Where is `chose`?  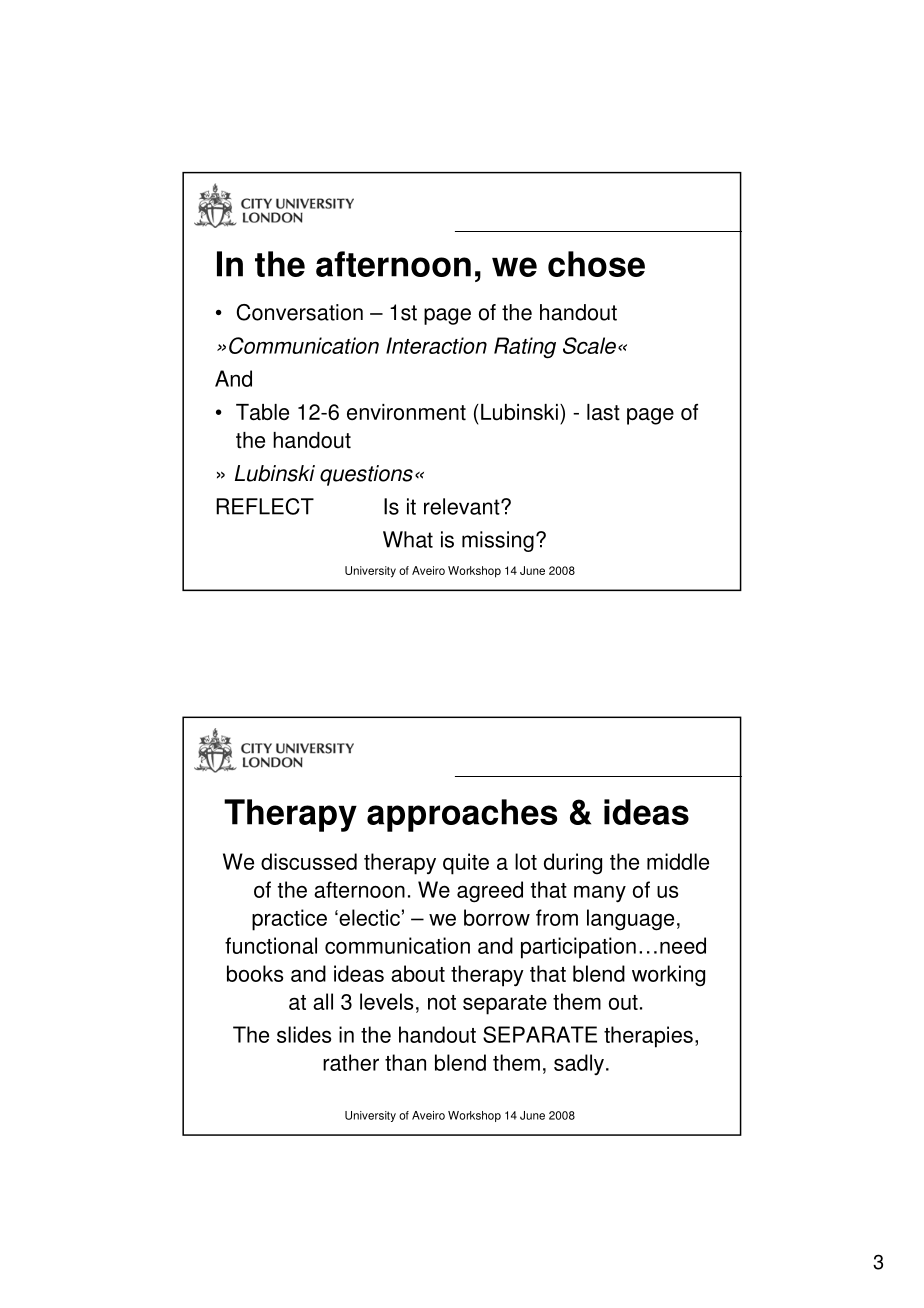 chose is located at coordinates (596, 264).
